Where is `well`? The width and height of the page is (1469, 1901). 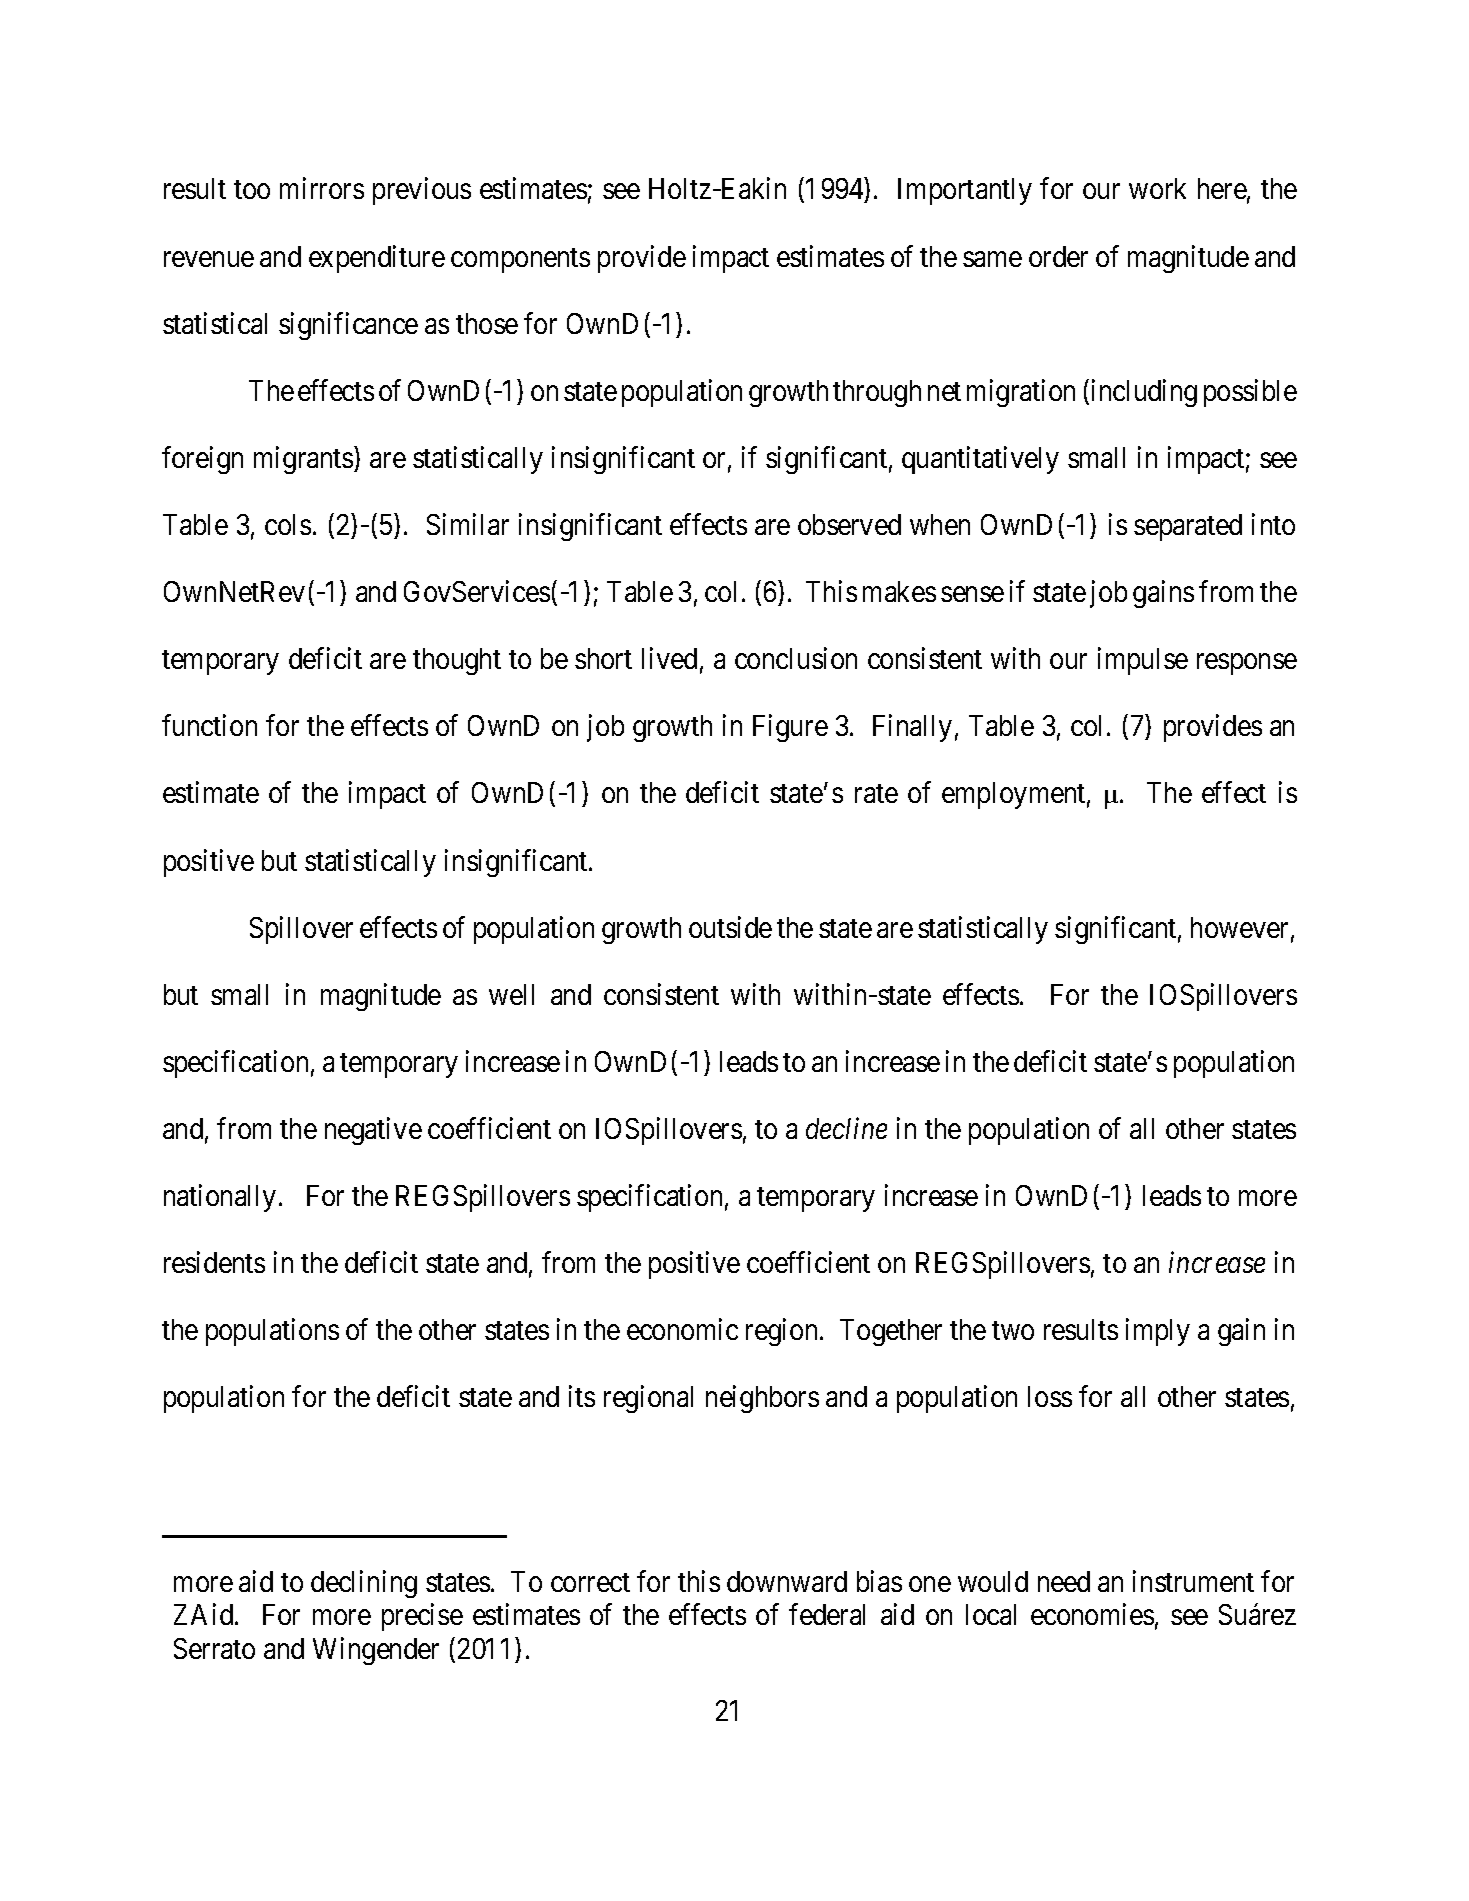 well is located at coordinates (511, 994).
